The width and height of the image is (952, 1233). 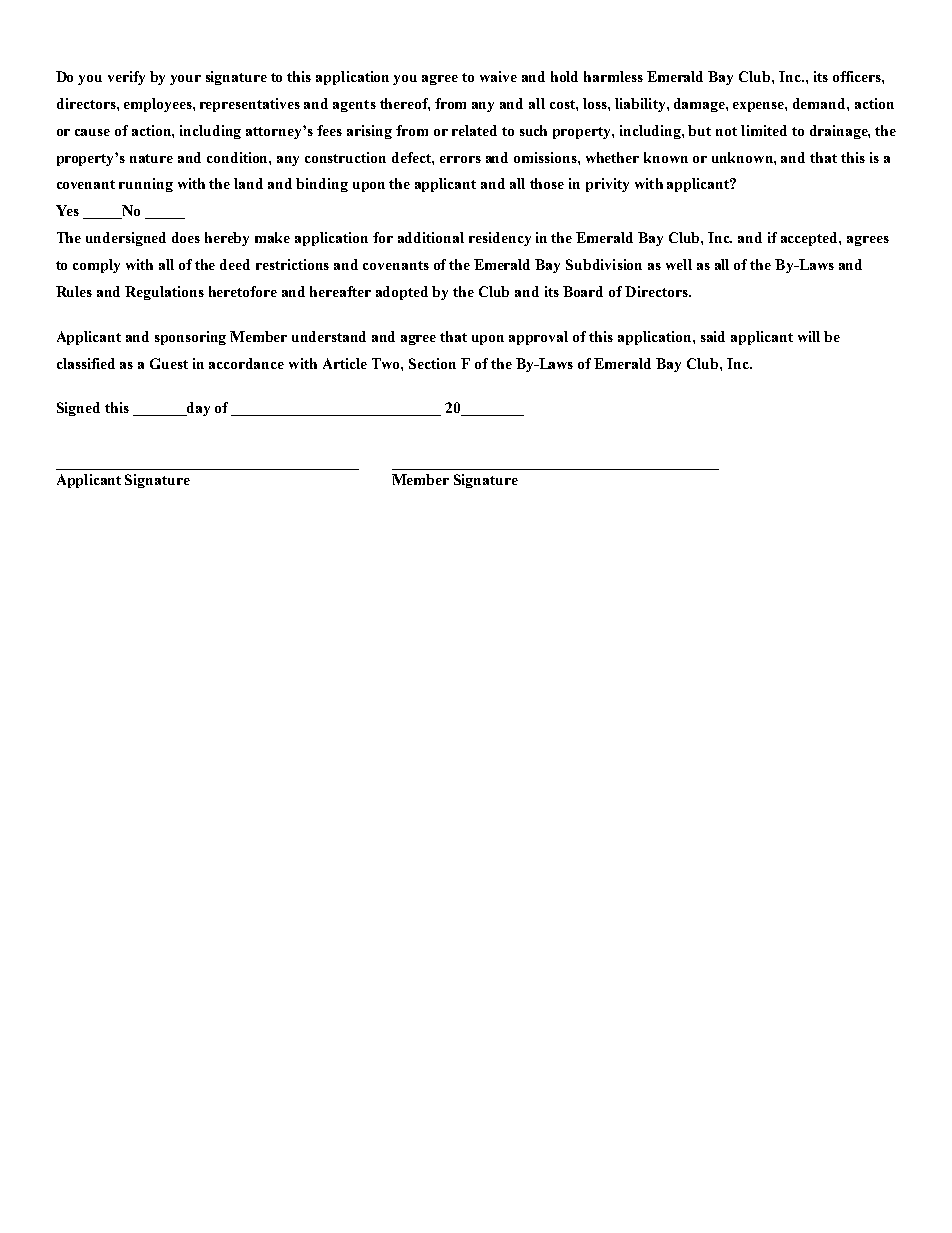 I want to click on officers, so click(x=858, y=76).
